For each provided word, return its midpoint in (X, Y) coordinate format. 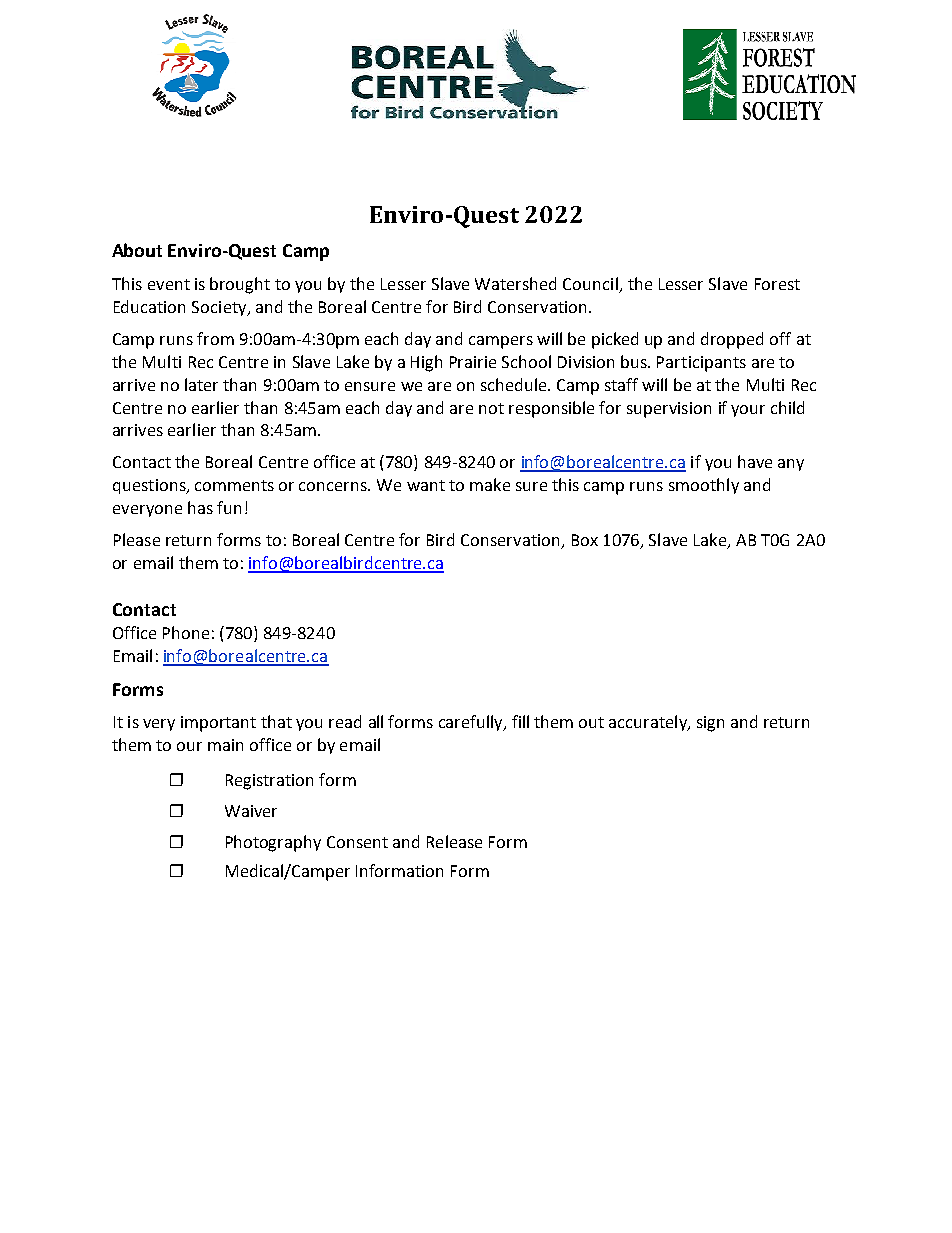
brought (240, 285)
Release (454, 841)
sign (710, 724)
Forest (777, 284)
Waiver (251, 811)
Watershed (515, 283)
